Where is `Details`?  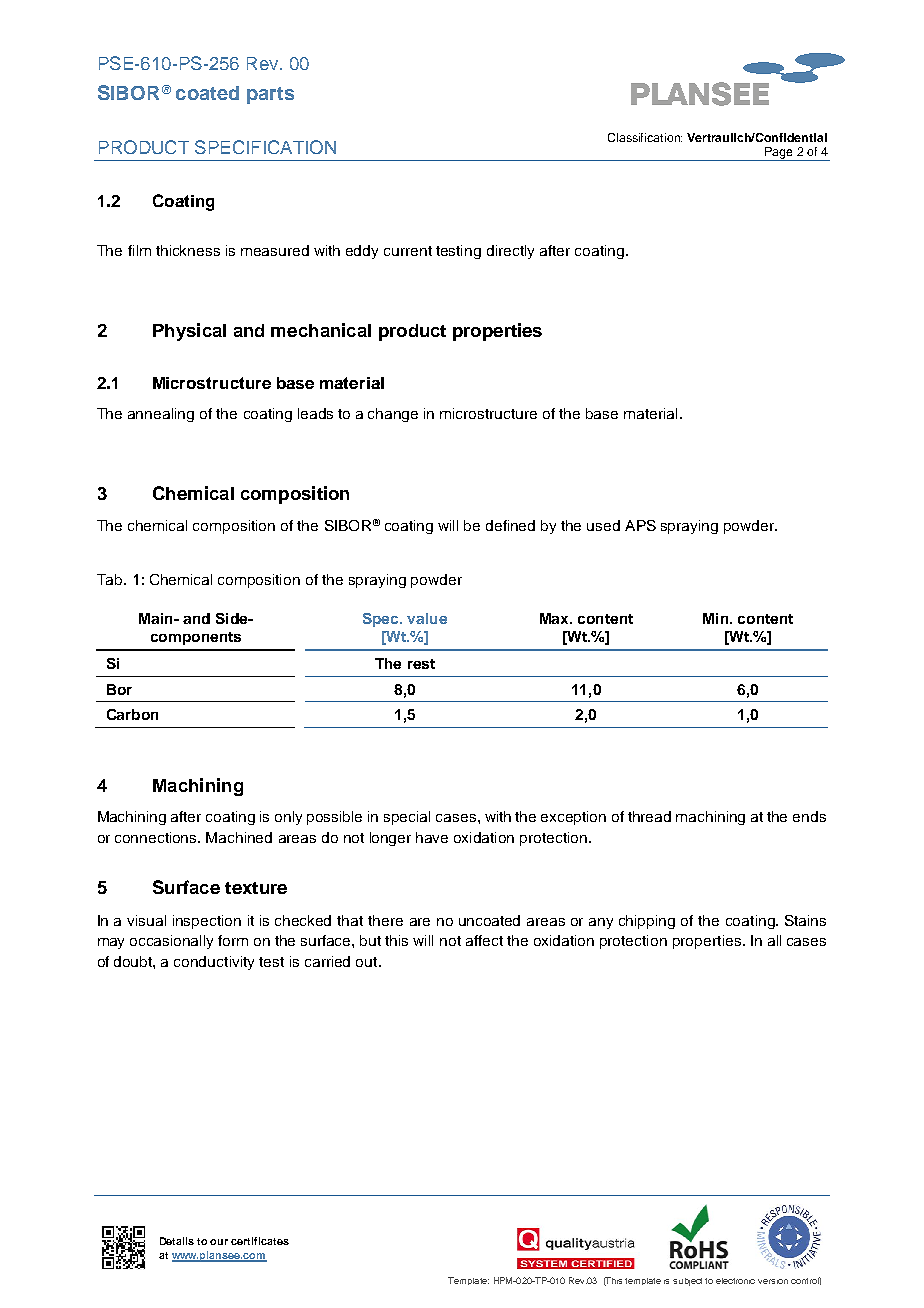
Details is located at coordinates (177, 1241).
